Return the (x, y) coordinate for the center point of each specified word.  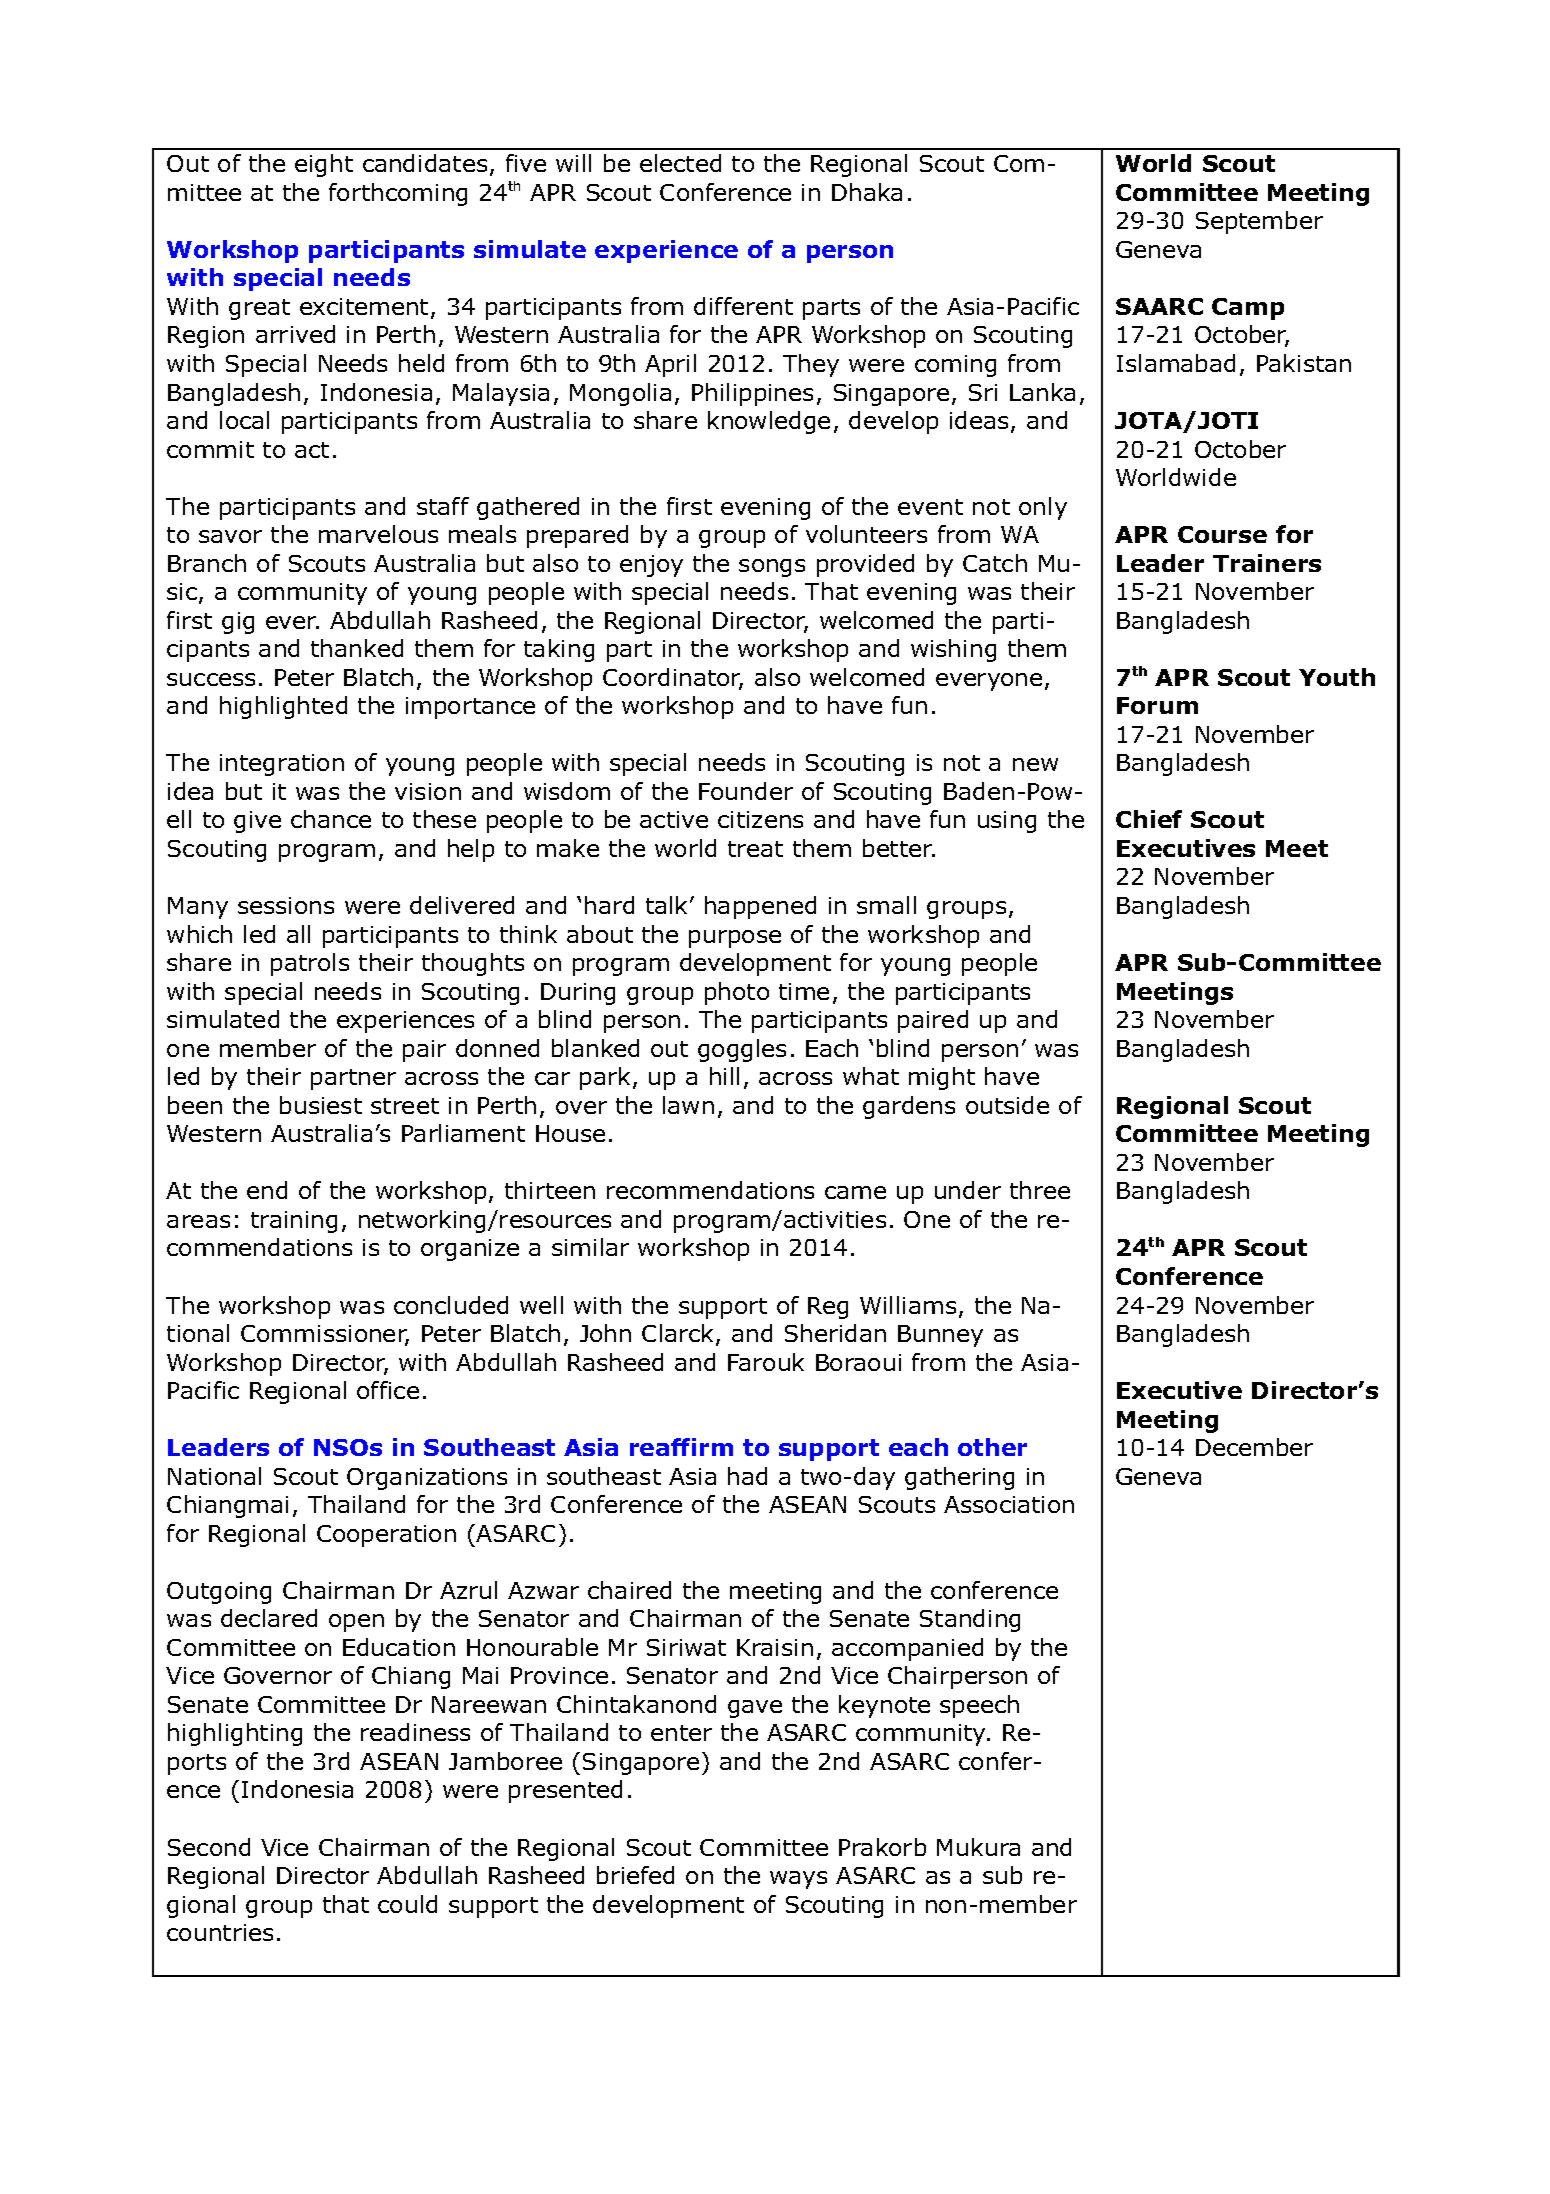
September (1259, 222)
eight (324, 165)
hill (724, 1076)
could (407, 1904)
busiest (321, 1105)
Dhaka (867, 192)
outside (1007, 1105)
